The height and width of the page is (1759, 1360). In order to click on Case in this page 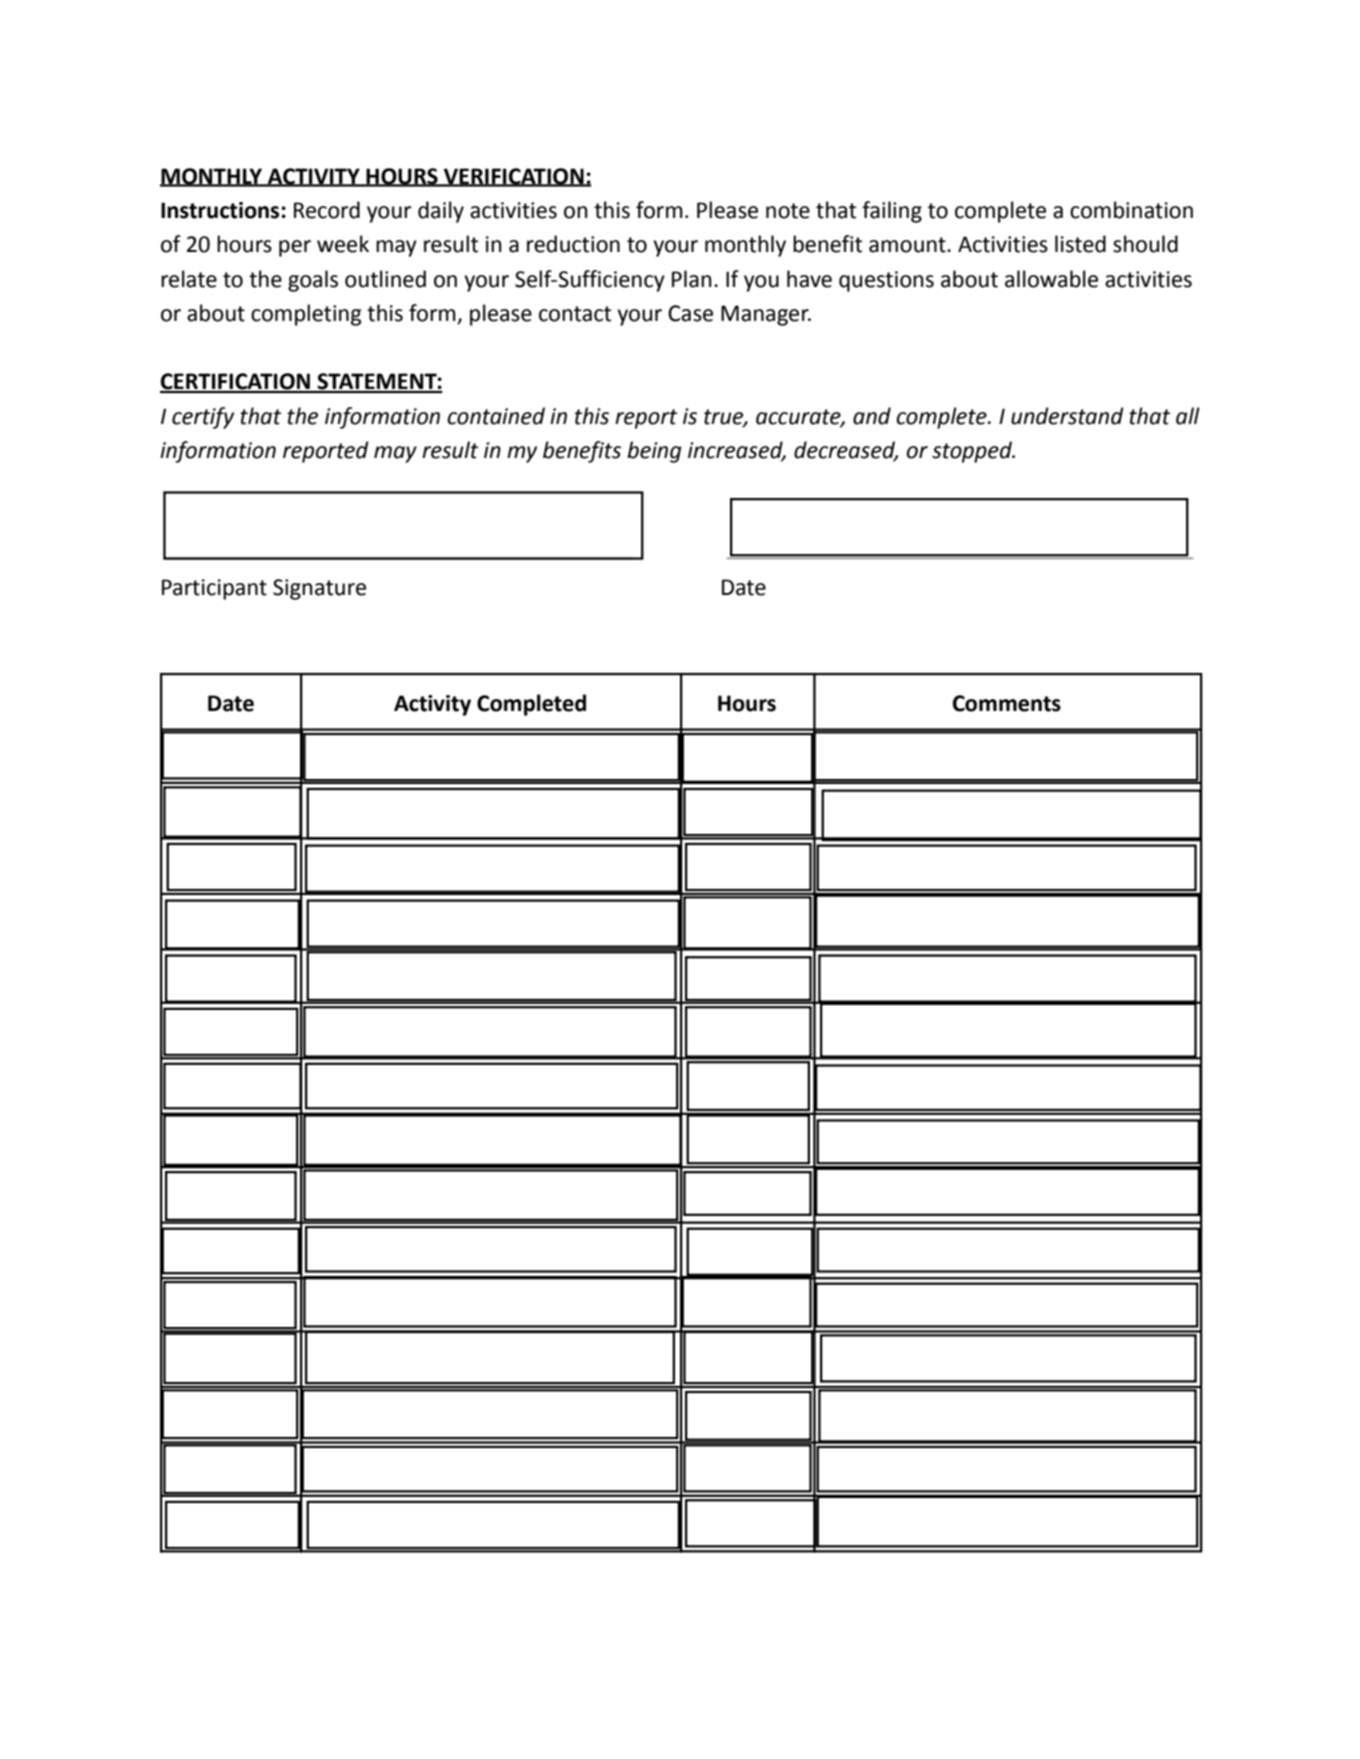, I will do `click(690, 313)`.
